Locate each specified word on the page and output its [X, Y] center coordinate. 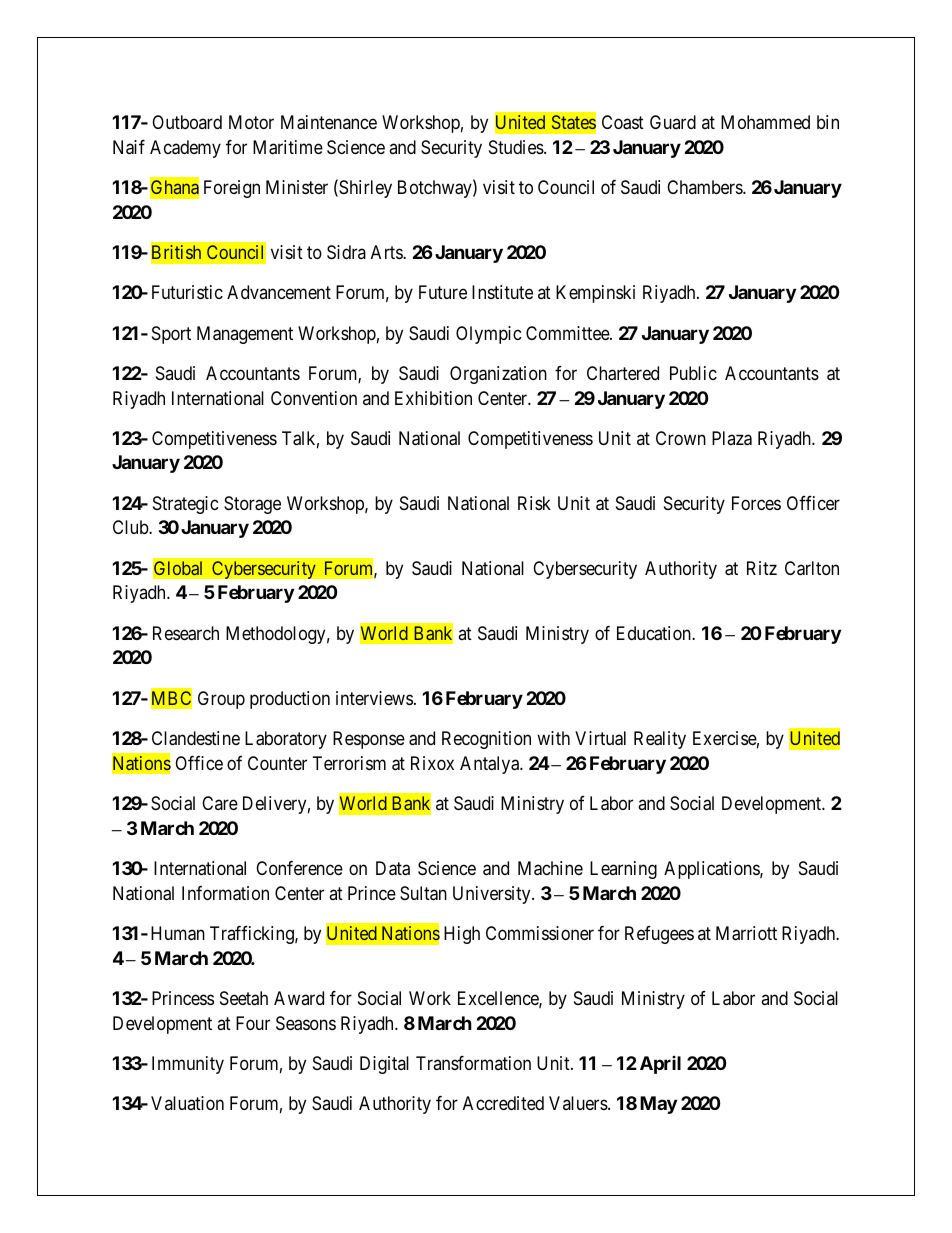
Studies [517, 147]
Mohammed [765, 122]
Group [221, 700]
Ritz [762, 568]
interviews [374, 698]
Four [253, 1023]
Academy [185, 149]
